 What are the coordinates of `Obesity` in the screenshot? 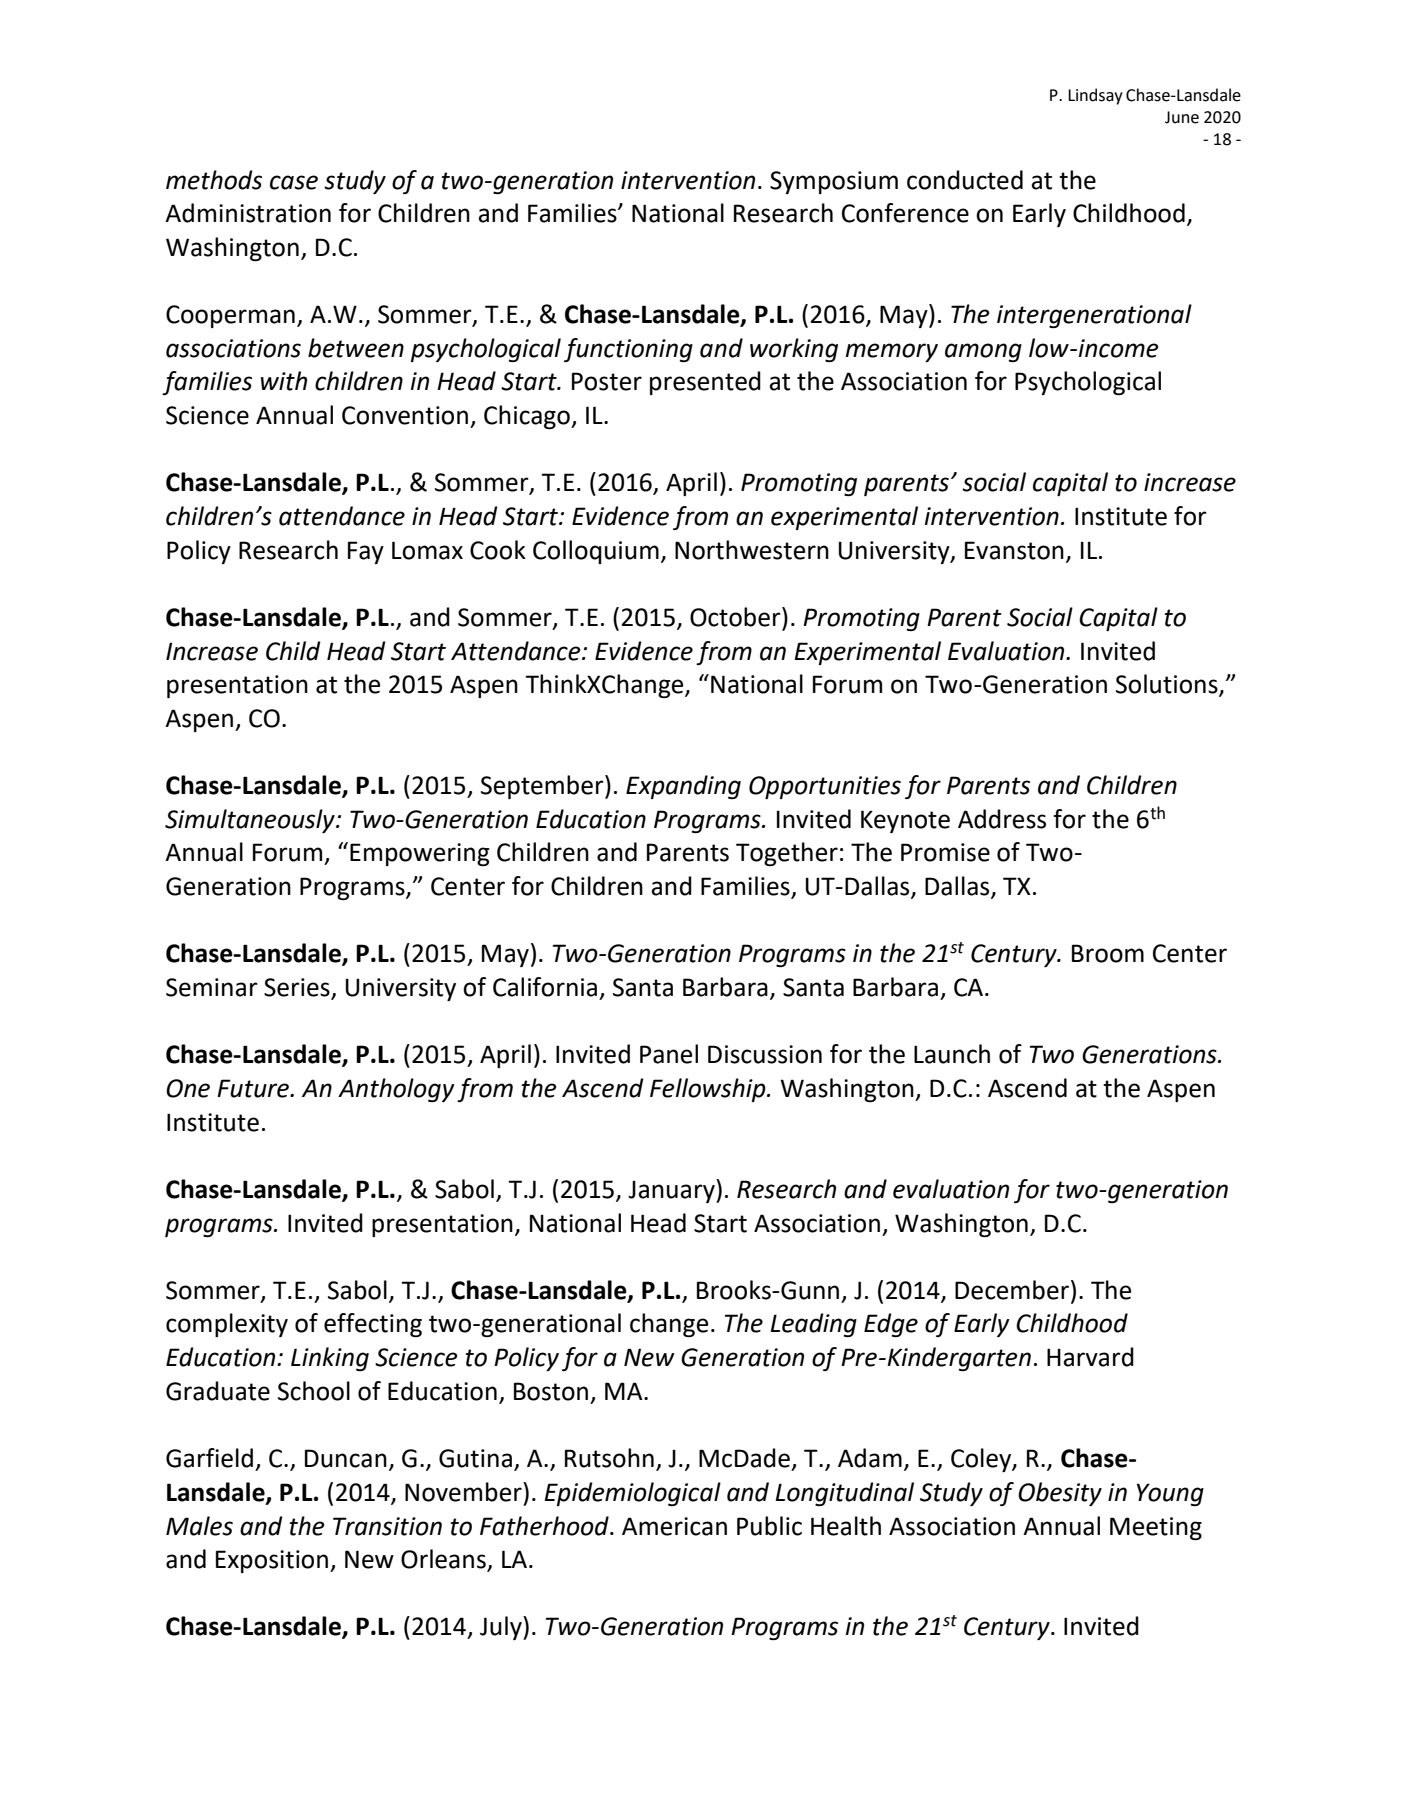 It's located at (1060, 1494).
